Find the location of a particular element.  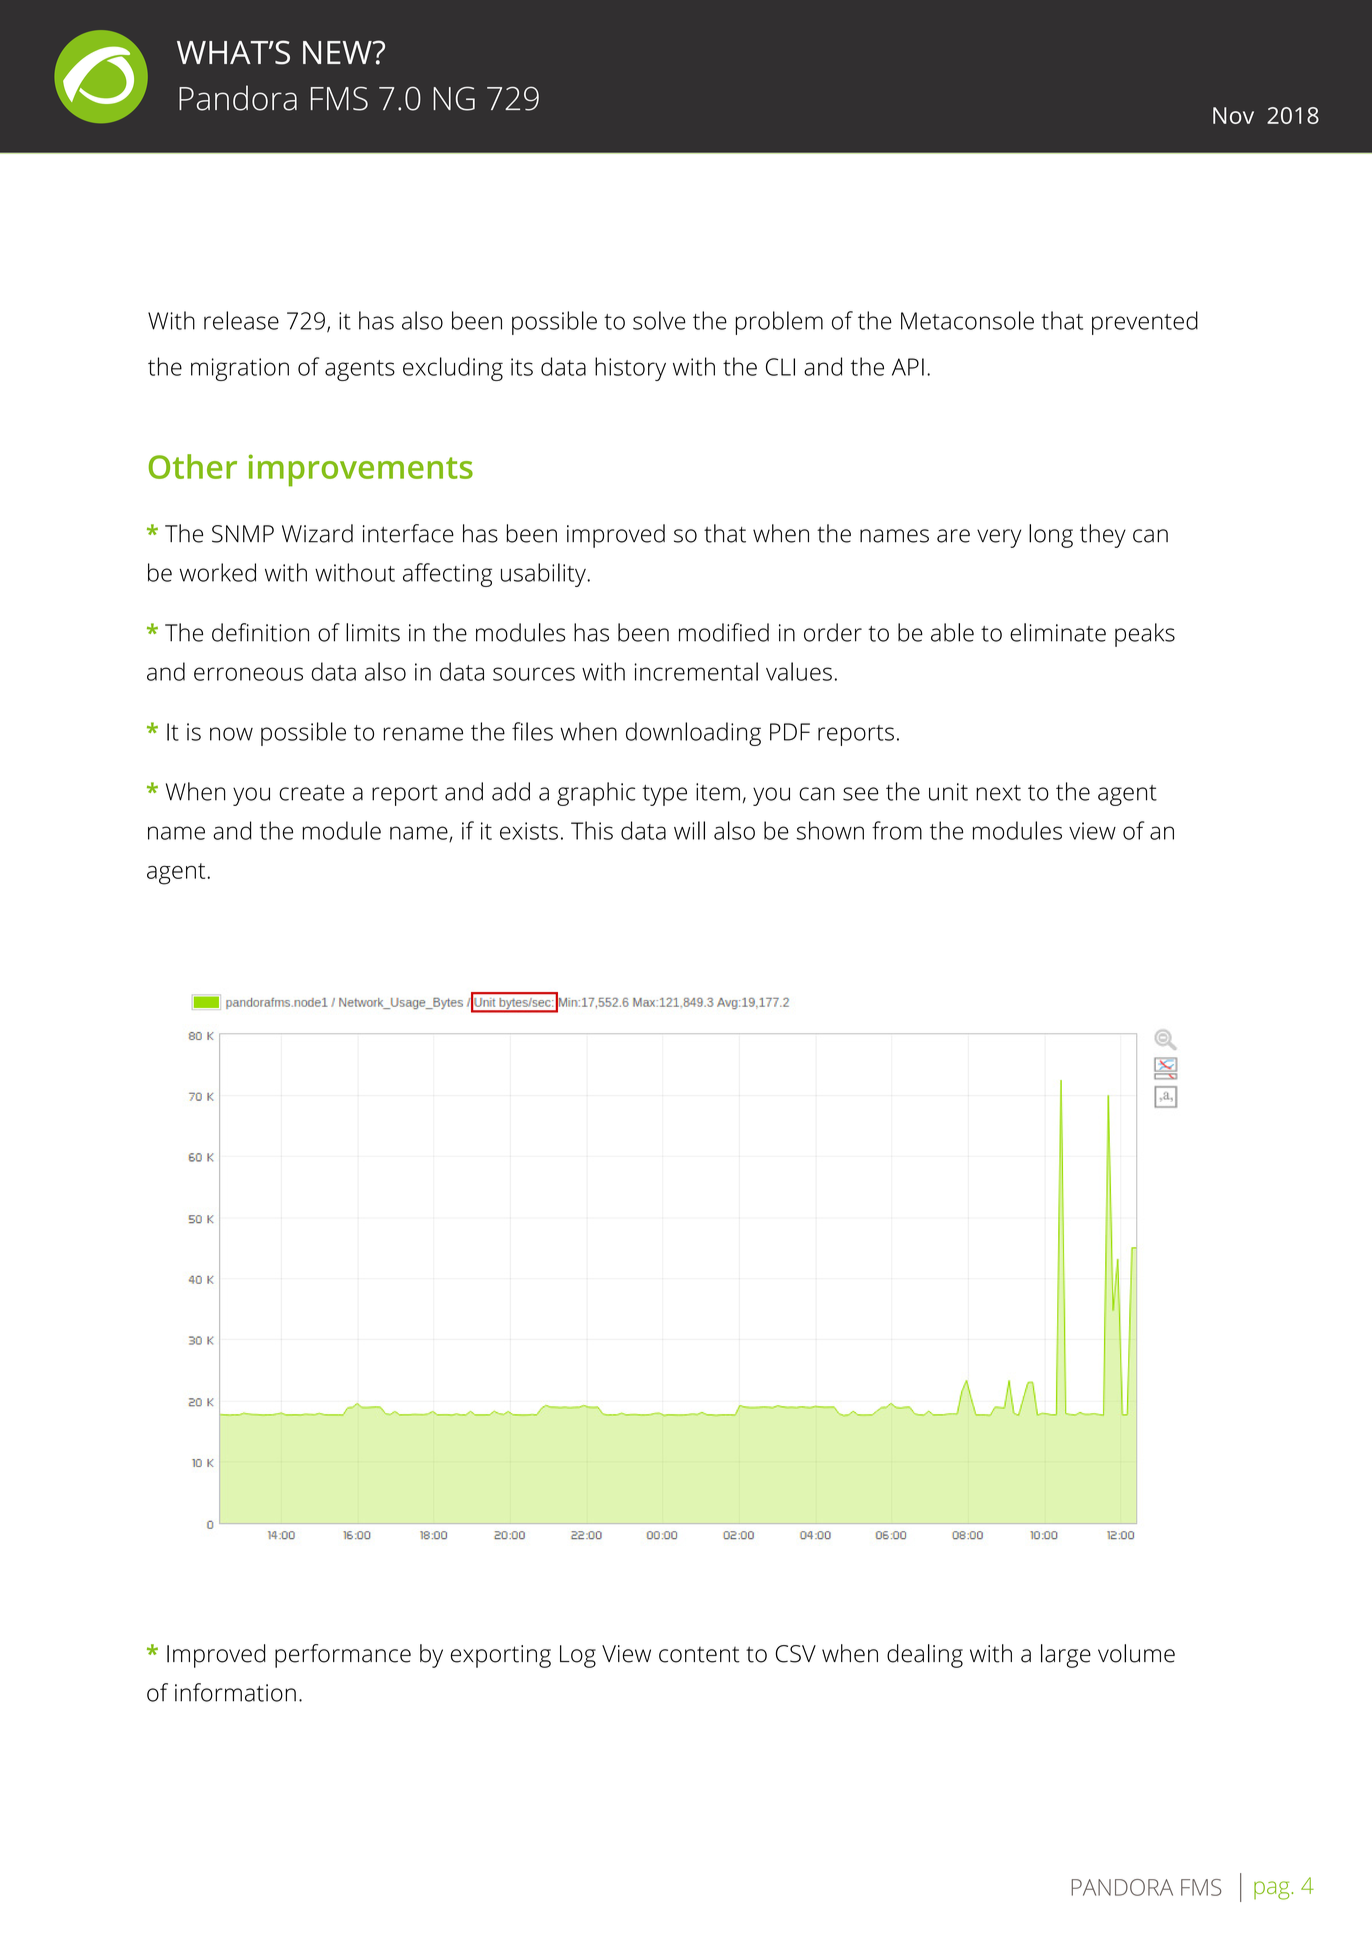

pag is located at coordinates (1273, 1890).
